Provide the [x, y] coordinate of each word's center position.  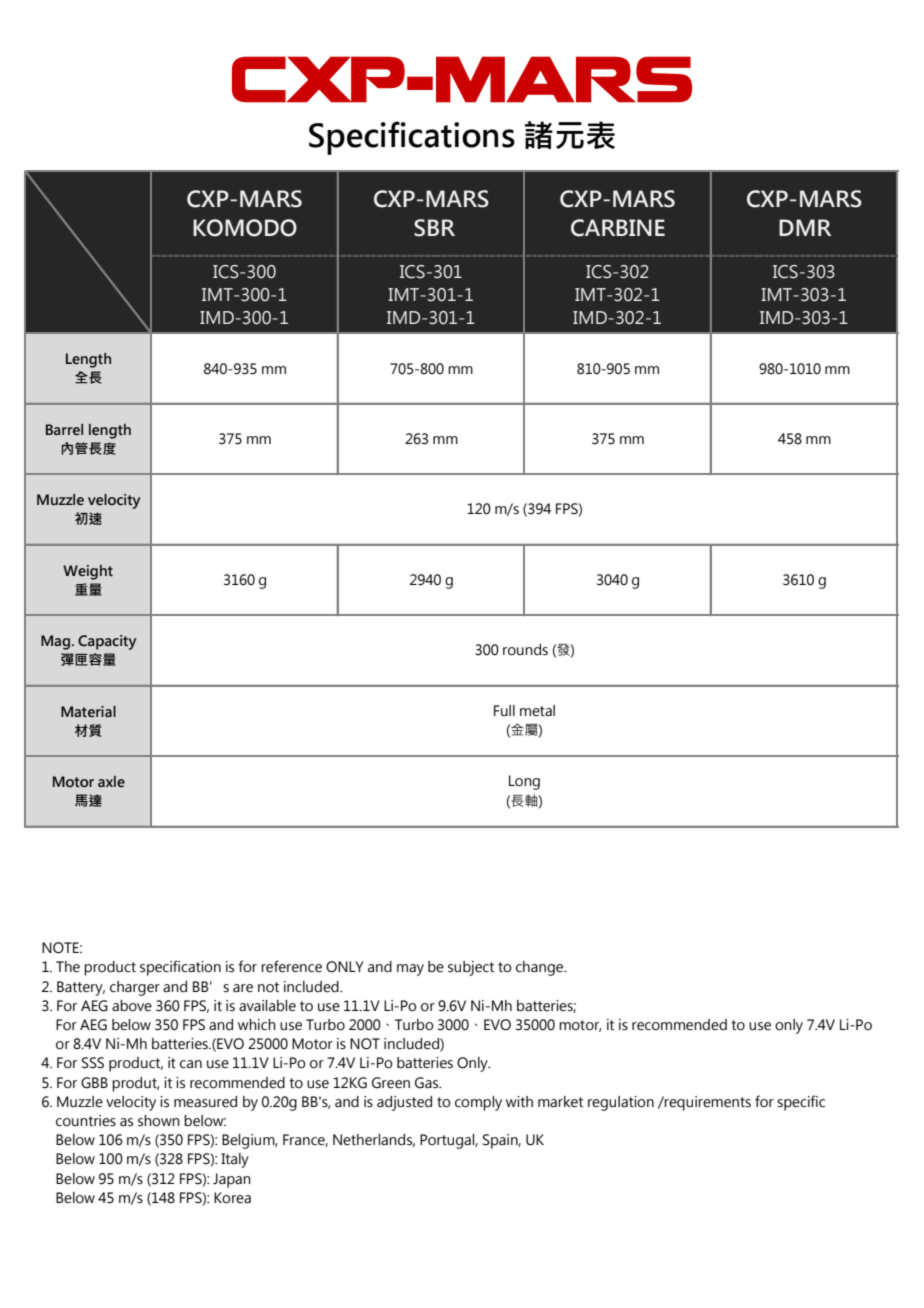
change [541, 968]
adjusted [404, 1103]
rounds [525, 650]
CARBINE [618, 228]
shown [159, 1121]
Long [524, 782]
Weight [88, 572]
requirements [707, 1103]
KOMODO [245, 228]
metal [537, 711]
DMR [805, 227]
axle [111, 781]
